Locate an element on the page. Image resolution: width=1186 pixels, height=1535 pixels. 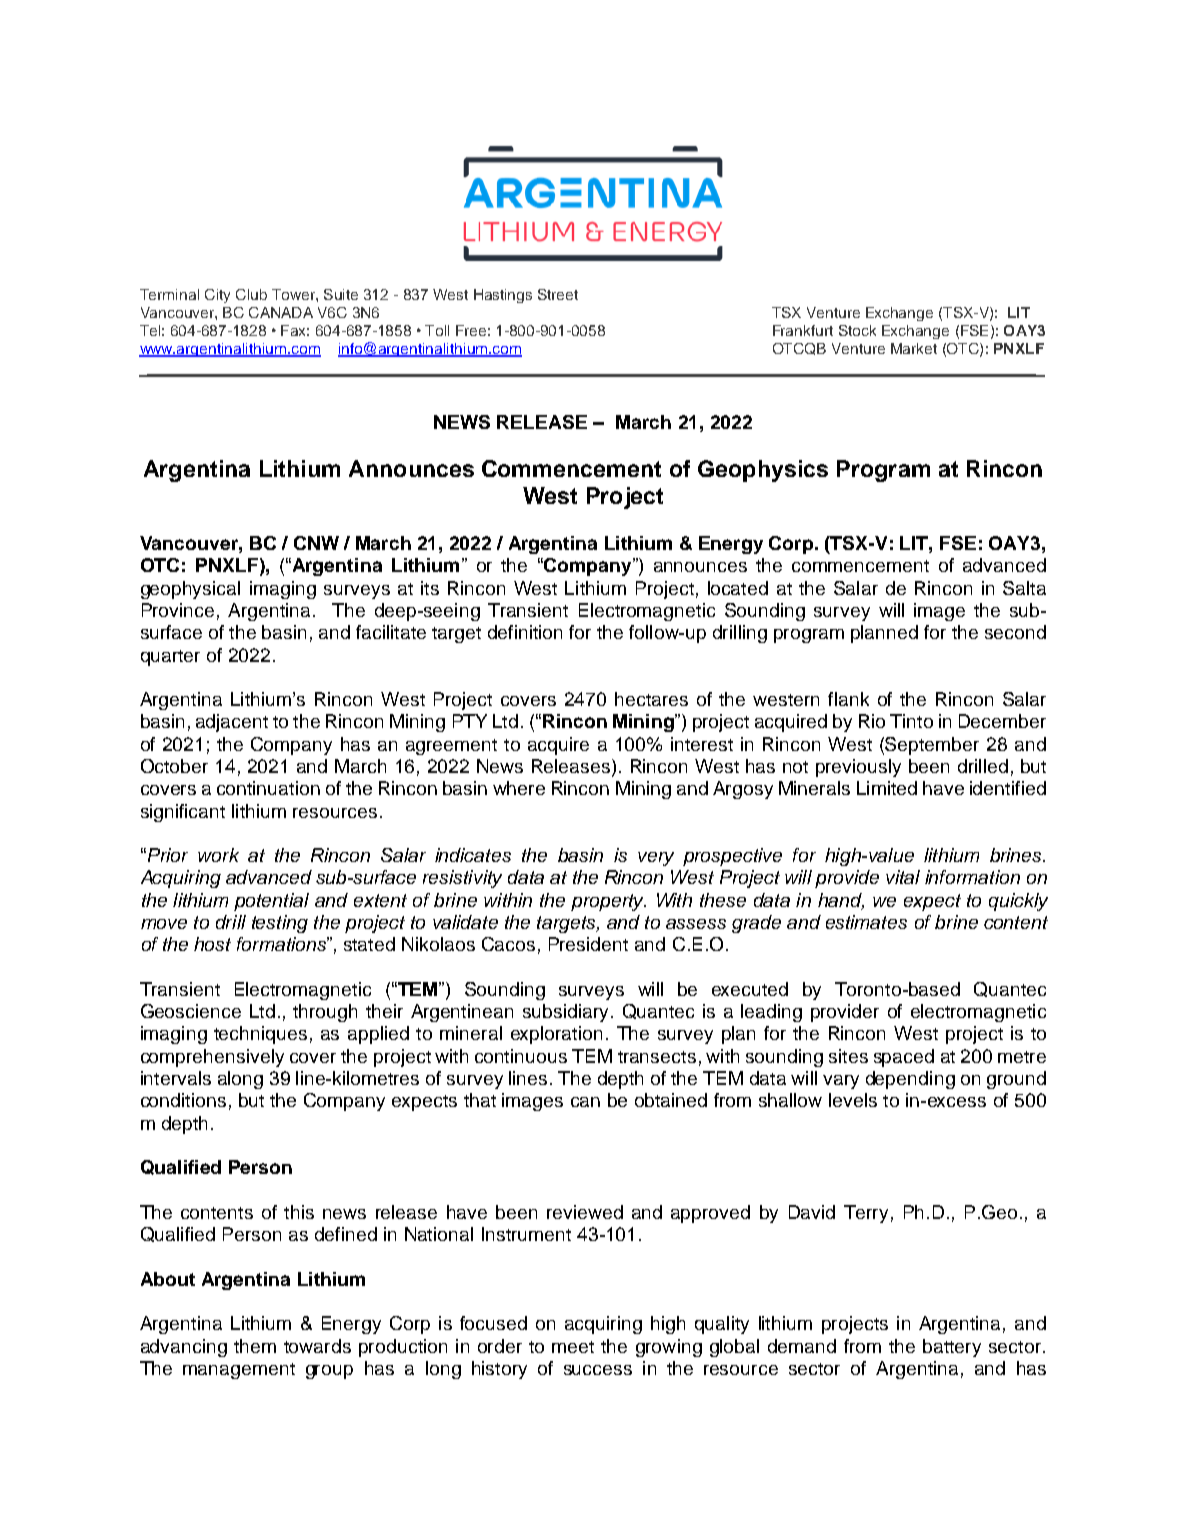
very is located at coordinates (656, 859).
